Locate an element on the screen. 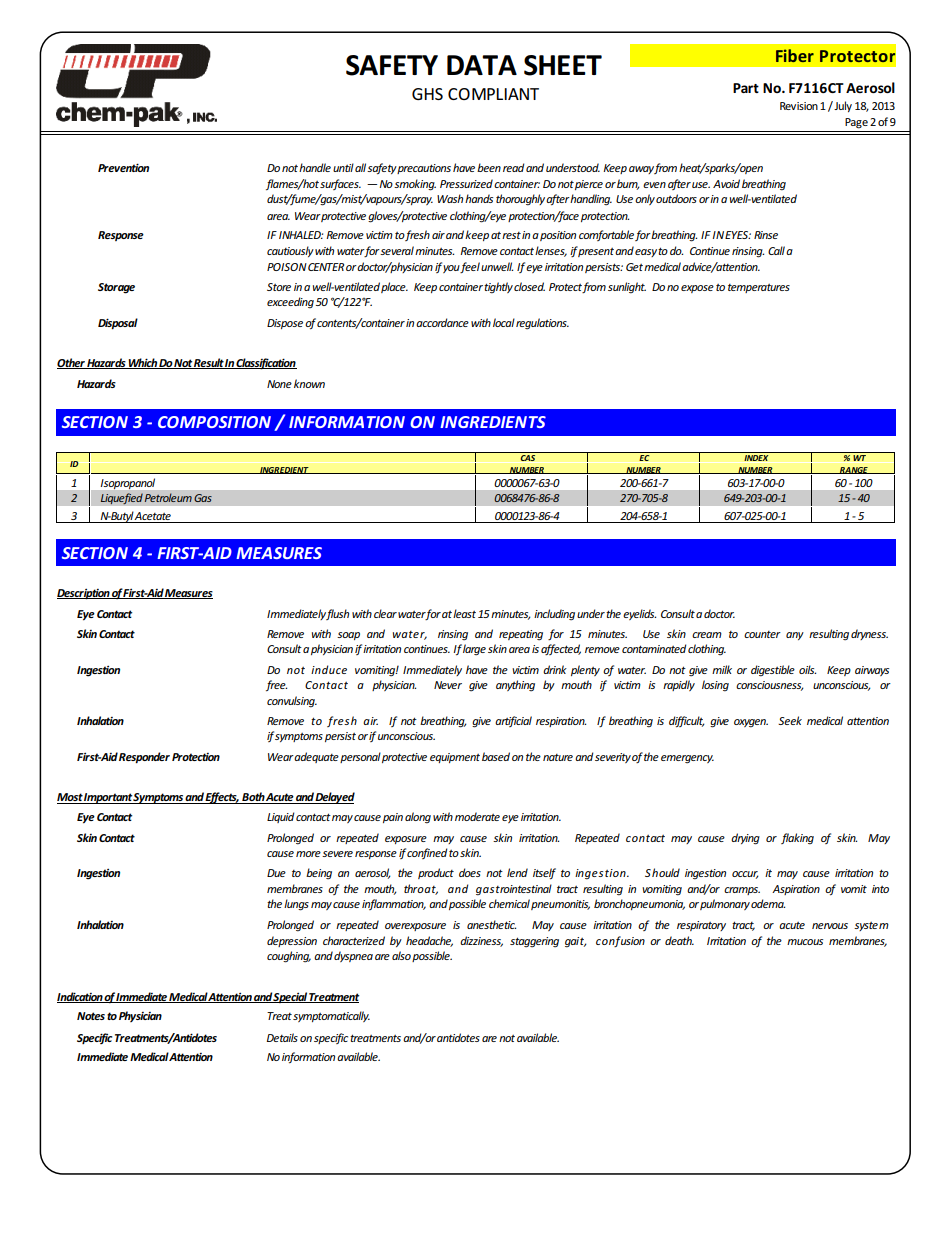  Part is located at coordinates (746, 88).
